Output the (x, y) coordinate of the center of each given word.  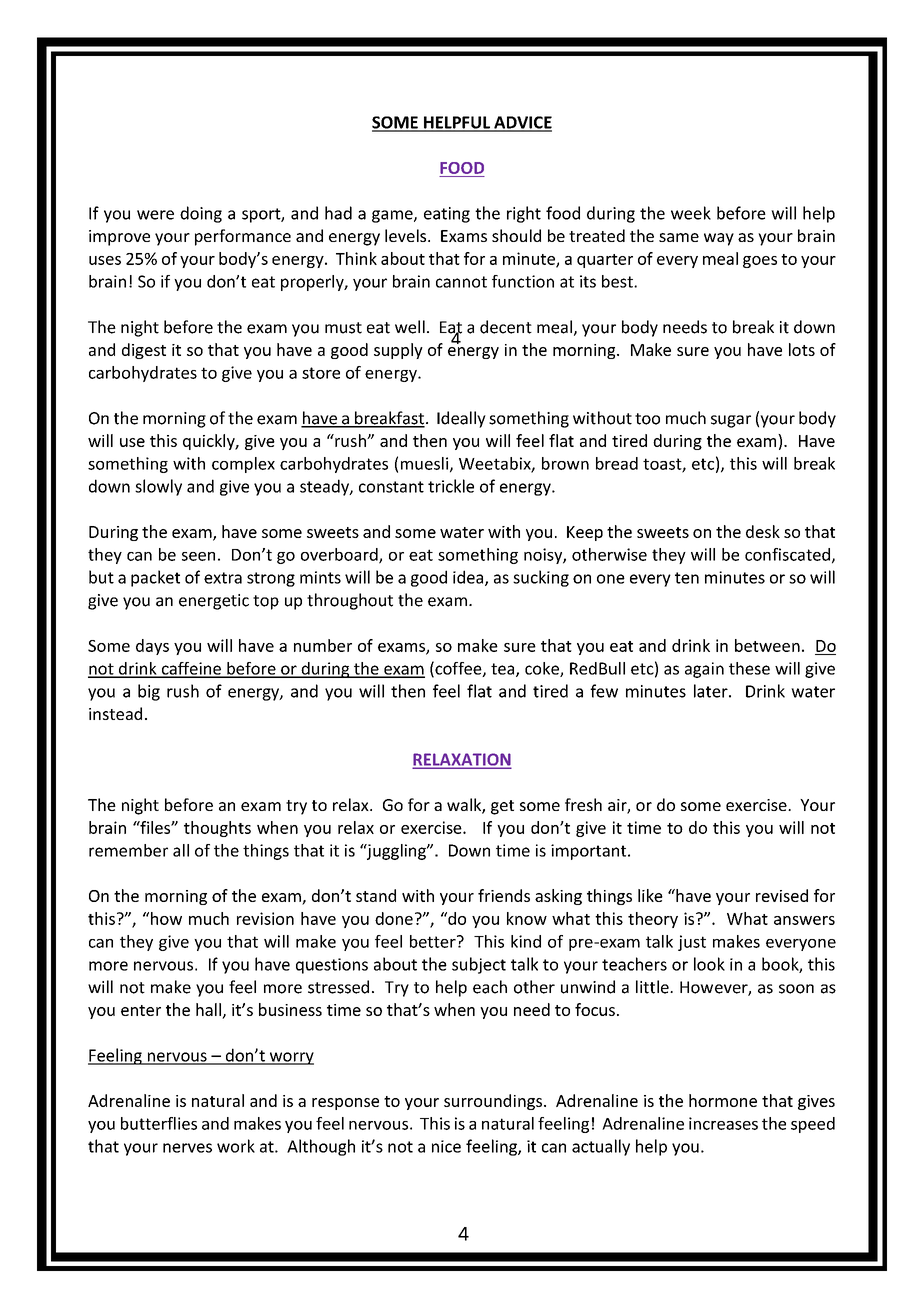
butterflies (159, 1123)
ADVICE (522, 123)
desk (763, 531)
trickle (451, 486)
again (704, 670)
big (149, 692)
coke (543, 669)
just (692, 943)
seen (198, 556)
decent (506, 327)
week (691, 213)
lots (802, 349)
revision (265, 918)
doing (201, 214)
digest (144, 351)
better (434, 941)
